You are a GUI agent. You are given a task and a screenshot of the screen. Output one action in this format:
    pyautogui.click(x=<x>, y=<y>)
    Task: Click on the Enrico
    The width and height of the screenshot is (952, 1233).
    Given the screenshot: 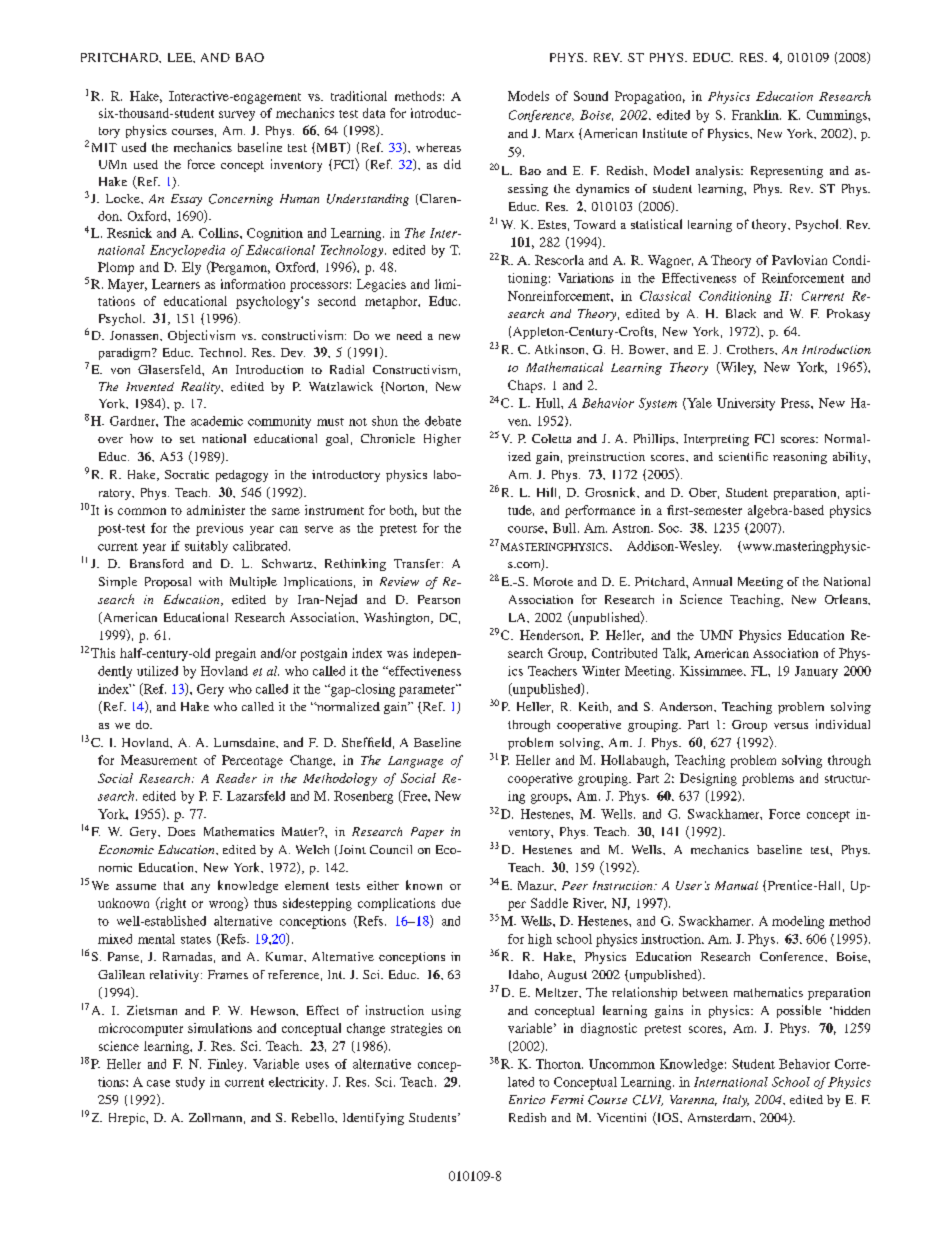 What is the action you would take?
    pyautogui.click(x=527, y=1099)
